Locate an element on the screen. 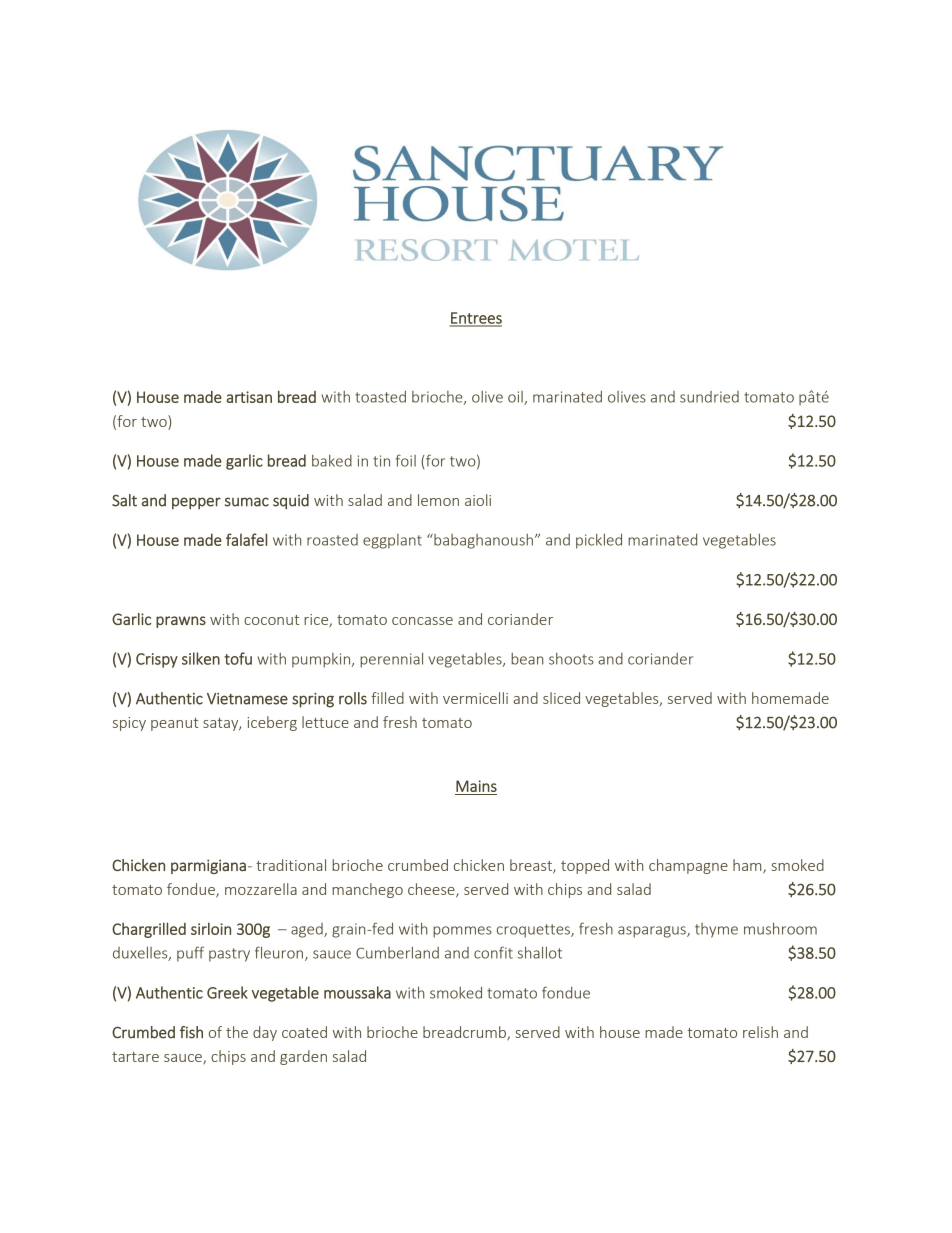 This screenshot has width=952, height=1233. Mains is located at coordinates (476, 786).
